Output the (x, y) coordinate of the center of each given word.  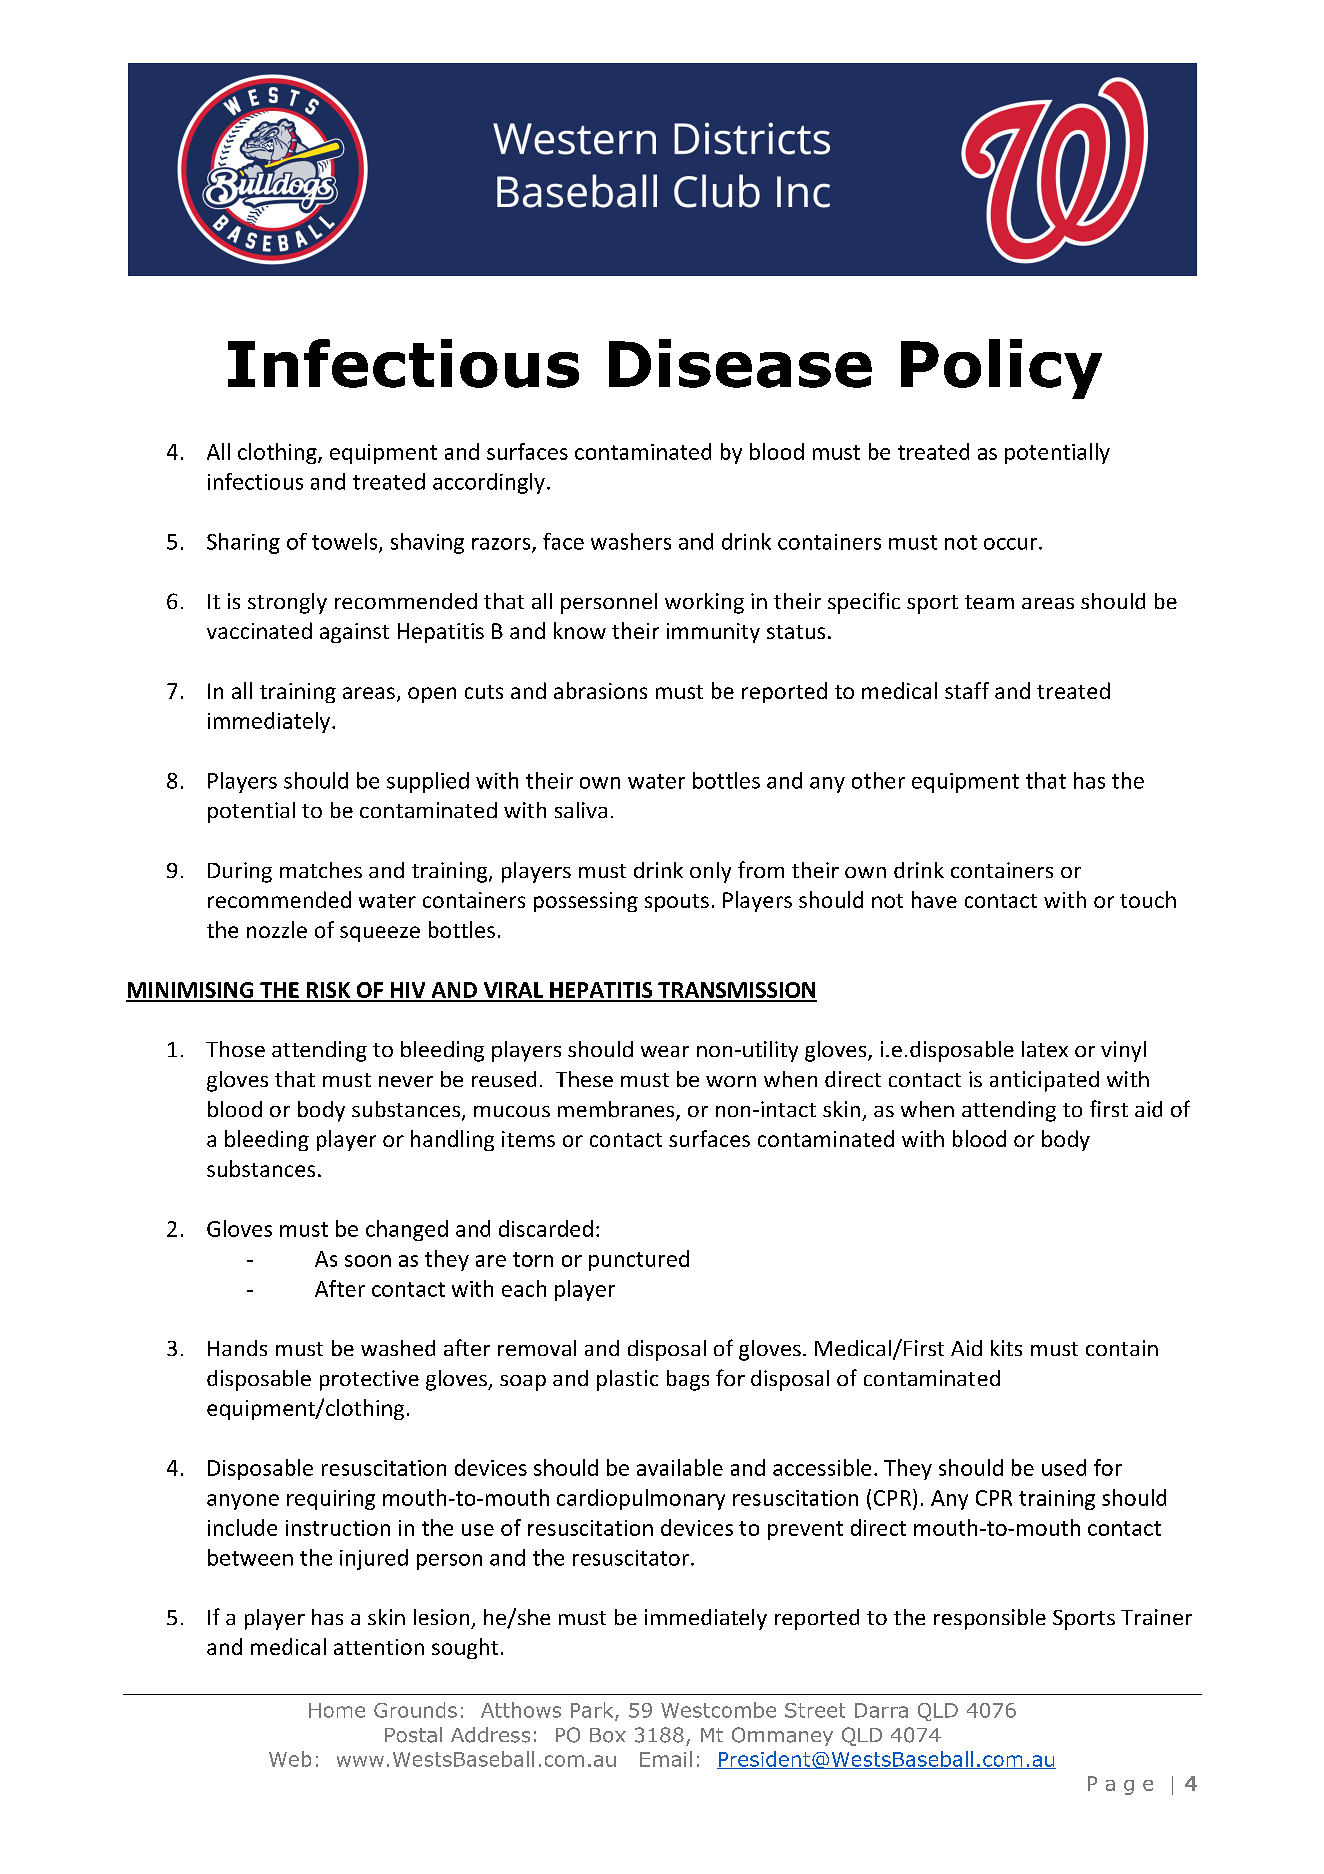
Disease (740, 363)
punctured (639, 1260)
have (934, 899)
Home (337, 1710)
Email (666, 1759)
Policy (1001, 369)
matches (321, 870)
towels (346, 542)
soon (368, 1261)
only (710, 872)
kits (1006, 1348)
